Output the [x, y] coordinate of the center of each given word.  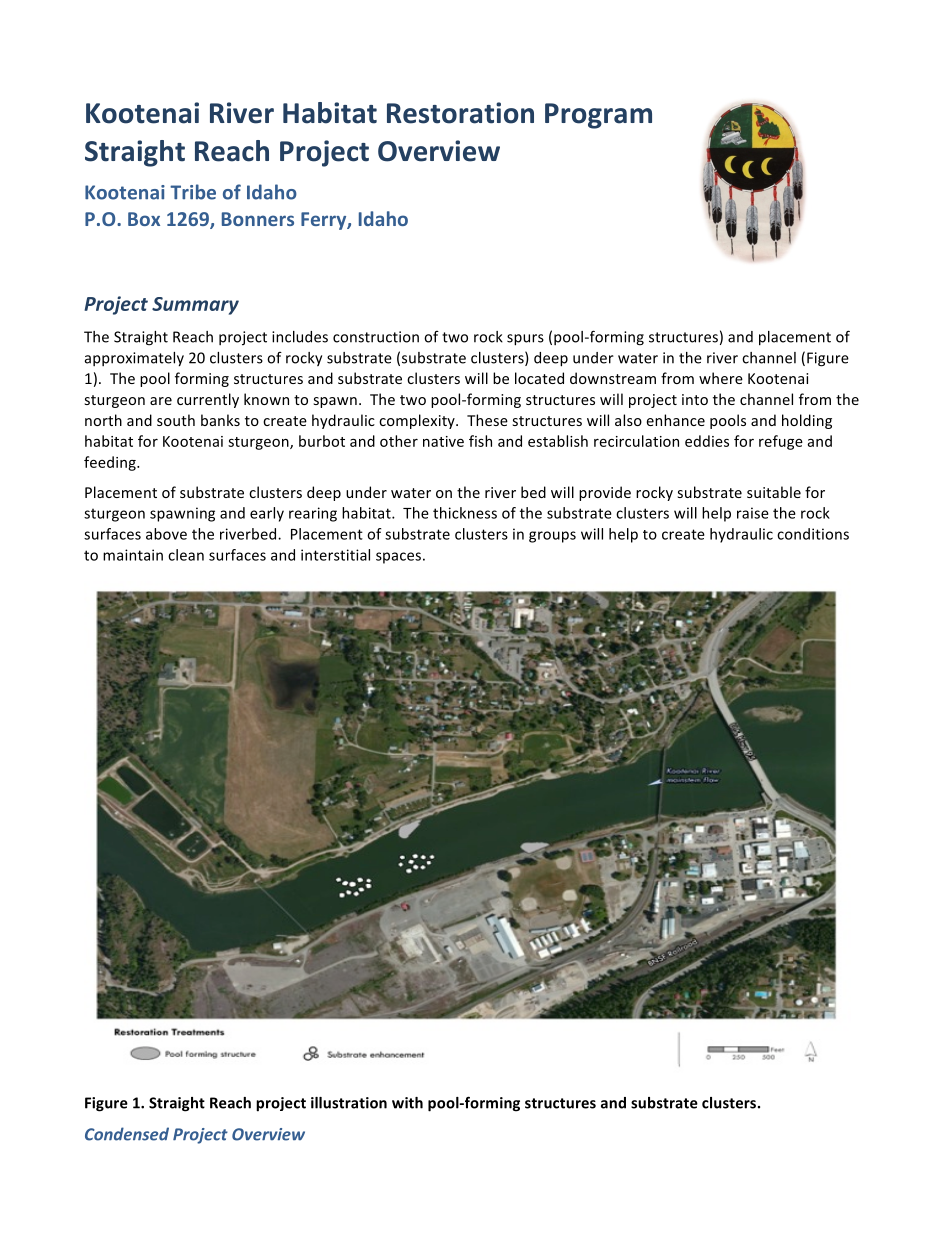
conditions [813, 534]
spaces [398, 558]
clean [186, 555]
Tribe [193, 192]
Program [598, 116]
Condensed [127, 1134]
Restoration [460, 113]
